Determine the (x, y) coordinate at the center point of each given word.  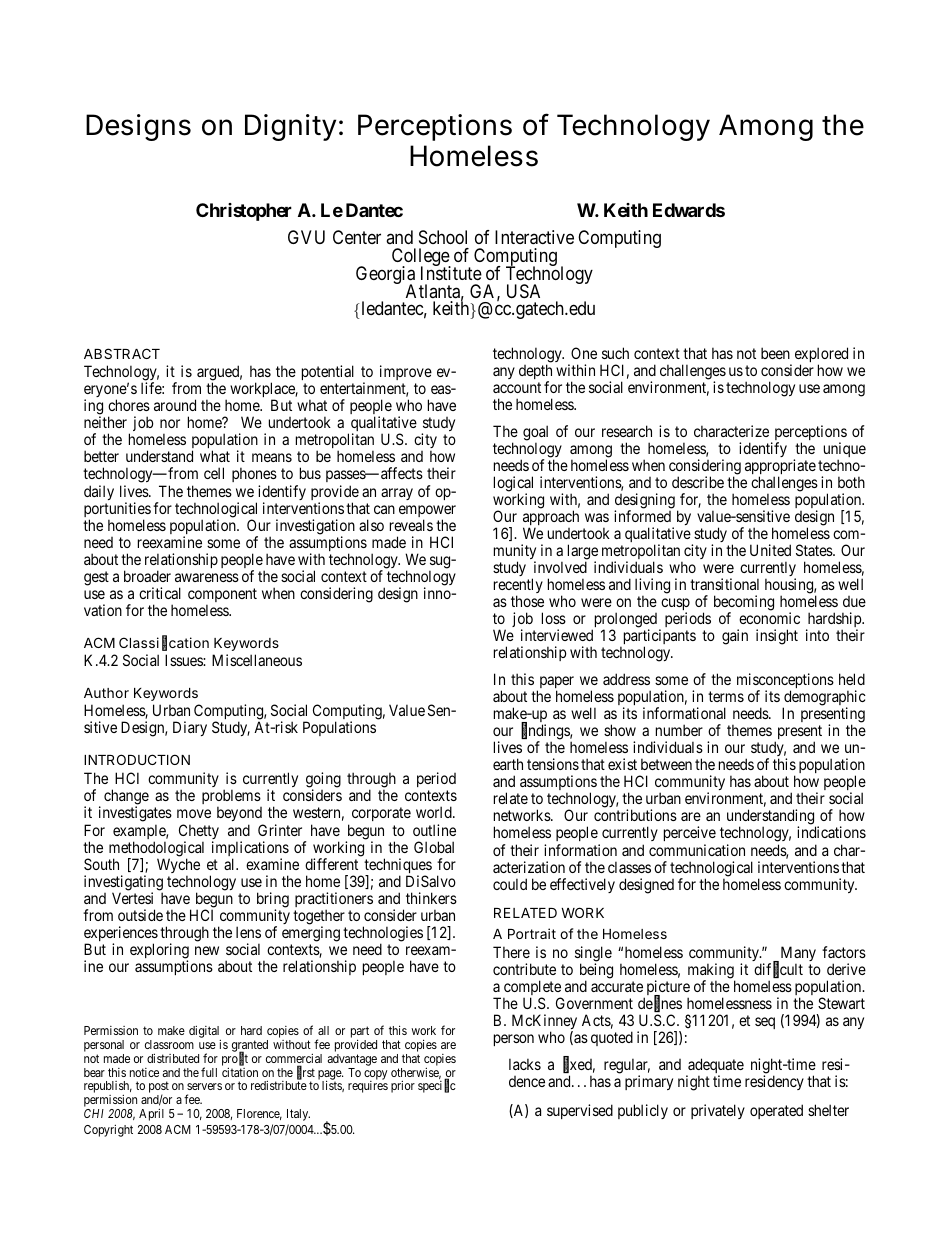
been (775, 353)
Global (434, 847)
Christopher (244, 212)
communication (697, 850)
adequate (715, 1067)
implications (250, 850)
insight (777, 637)
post (159, 1088)
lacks (525, 1064)
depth (535, 373)
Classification (164, 643)
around (175, 405)
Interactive (534, 237)
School (443, 237)
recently (518, 587)
